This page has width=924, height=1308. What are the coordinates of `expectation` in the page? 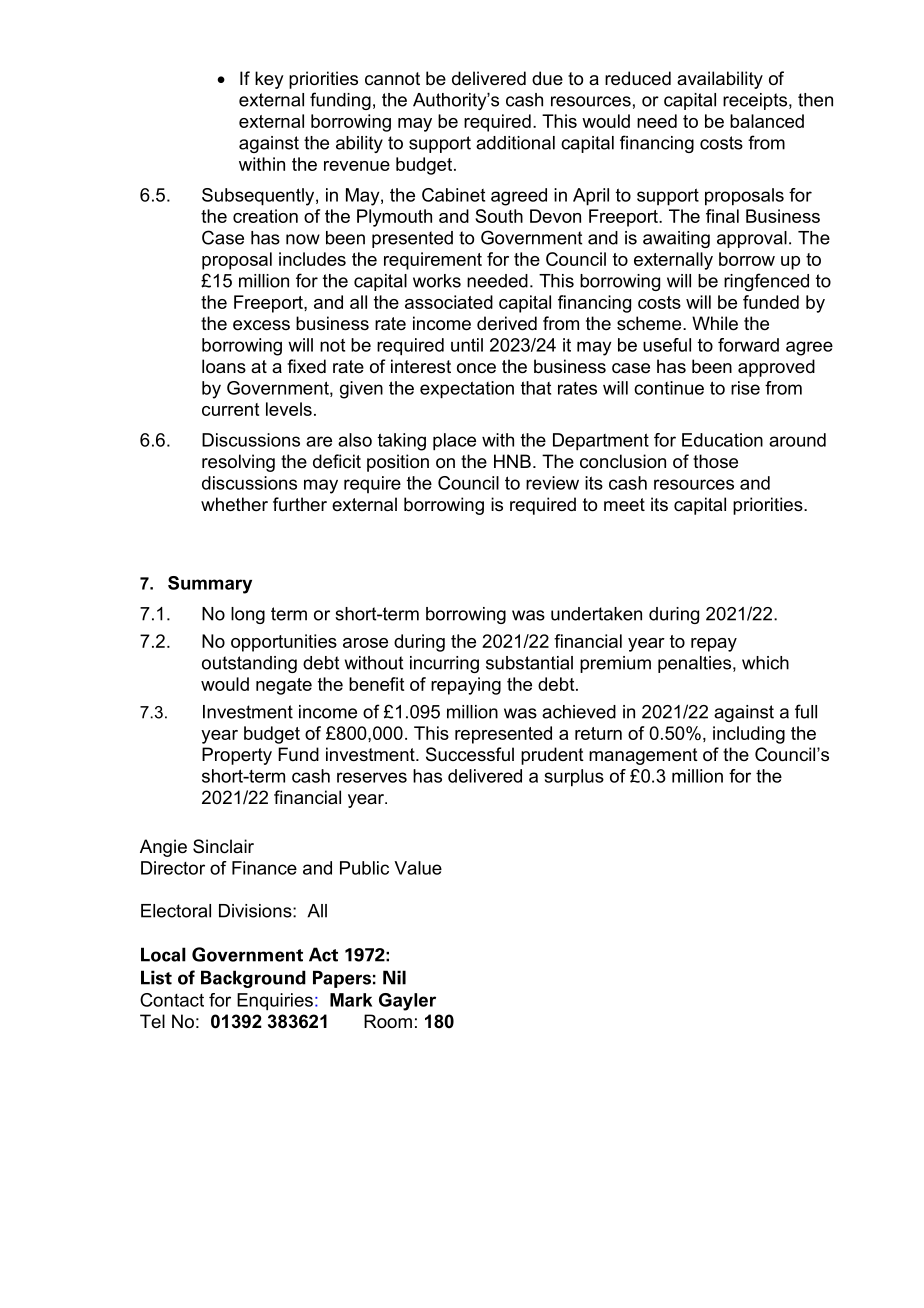 It's located at (467, 390).
